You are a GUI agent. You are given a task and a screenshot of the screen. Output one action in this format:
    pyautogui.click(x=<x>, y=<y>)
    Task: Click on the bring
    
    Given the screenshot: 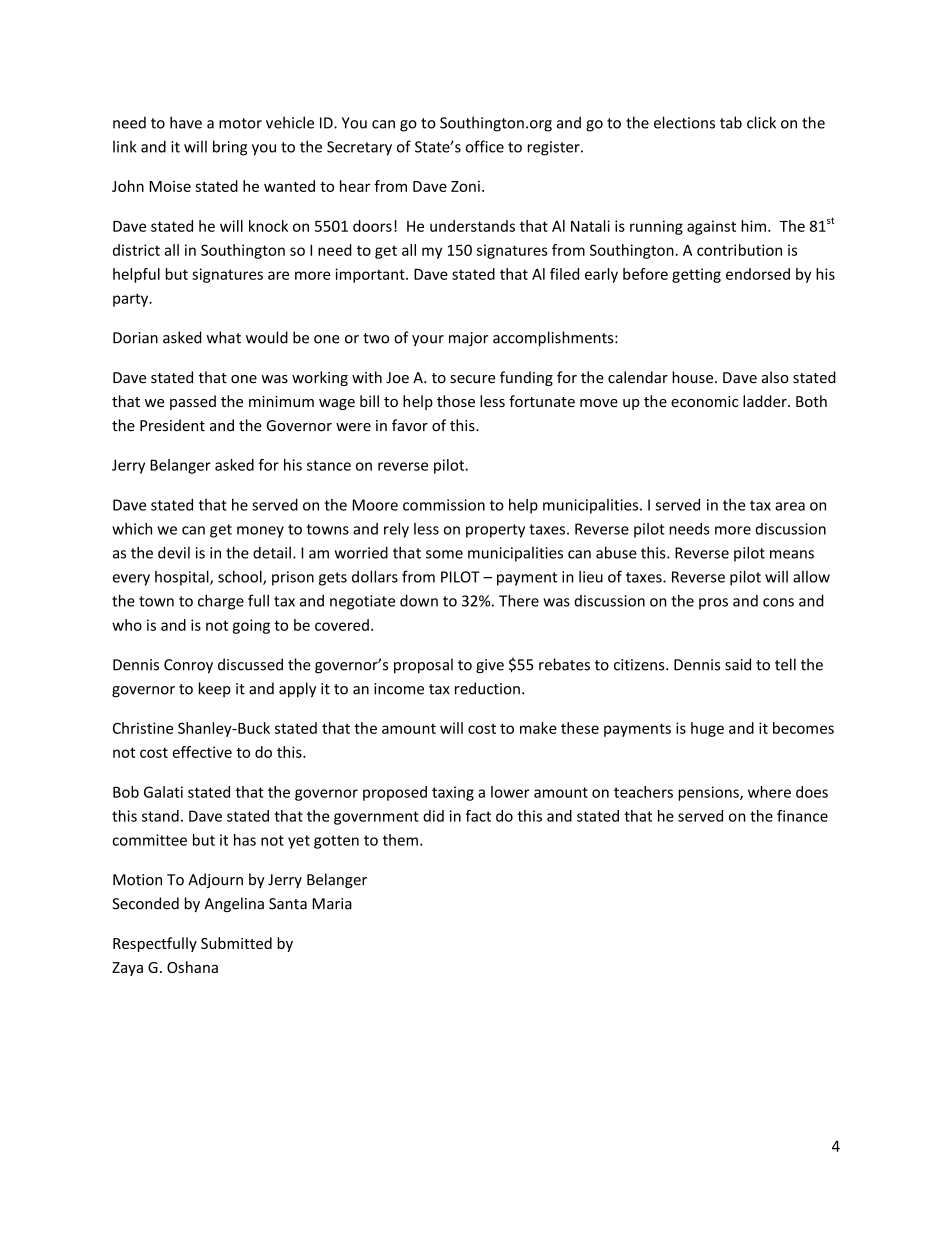 What is the action you would take?
    pyautogui.click(x=230, y=148)
